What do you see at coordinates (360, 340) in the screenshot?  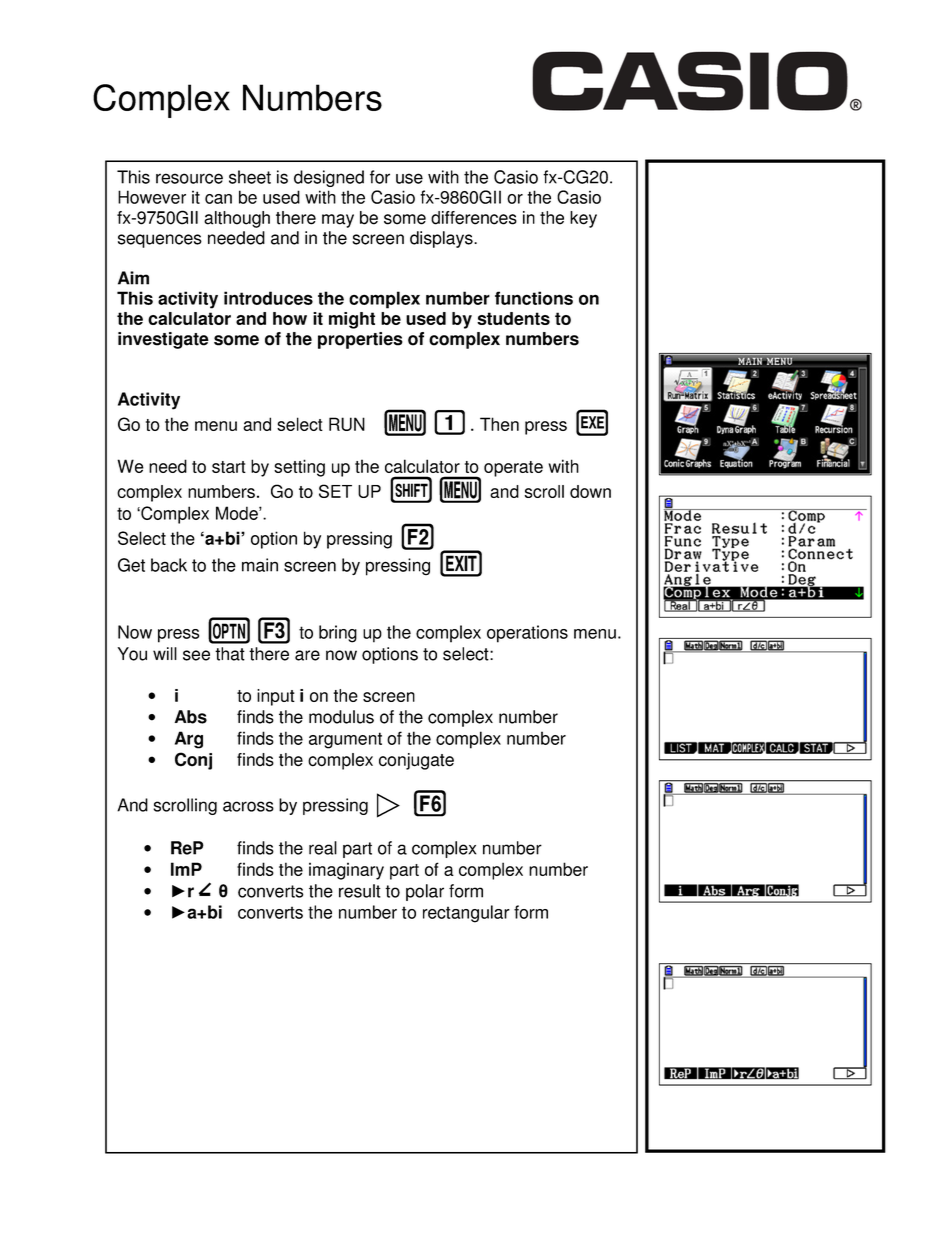 I see `properties` at bounding box center [360, 340].
